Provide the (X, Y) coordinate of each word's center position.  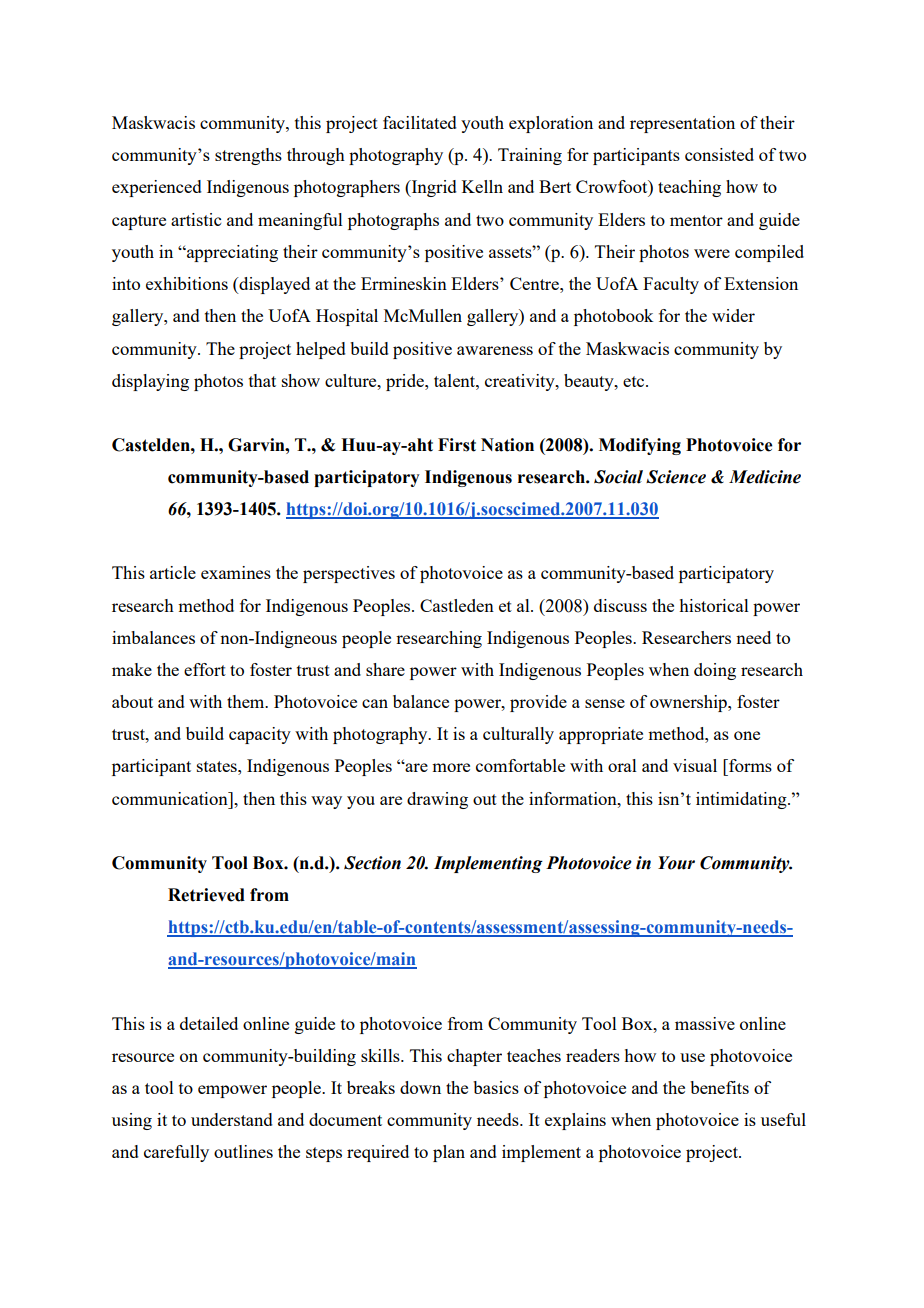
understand (232, 1119)
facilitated (420, 122)
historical (714, 605)
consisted (719, 154)
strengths (248, 156)
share (385, 669)
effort (205, 669)
